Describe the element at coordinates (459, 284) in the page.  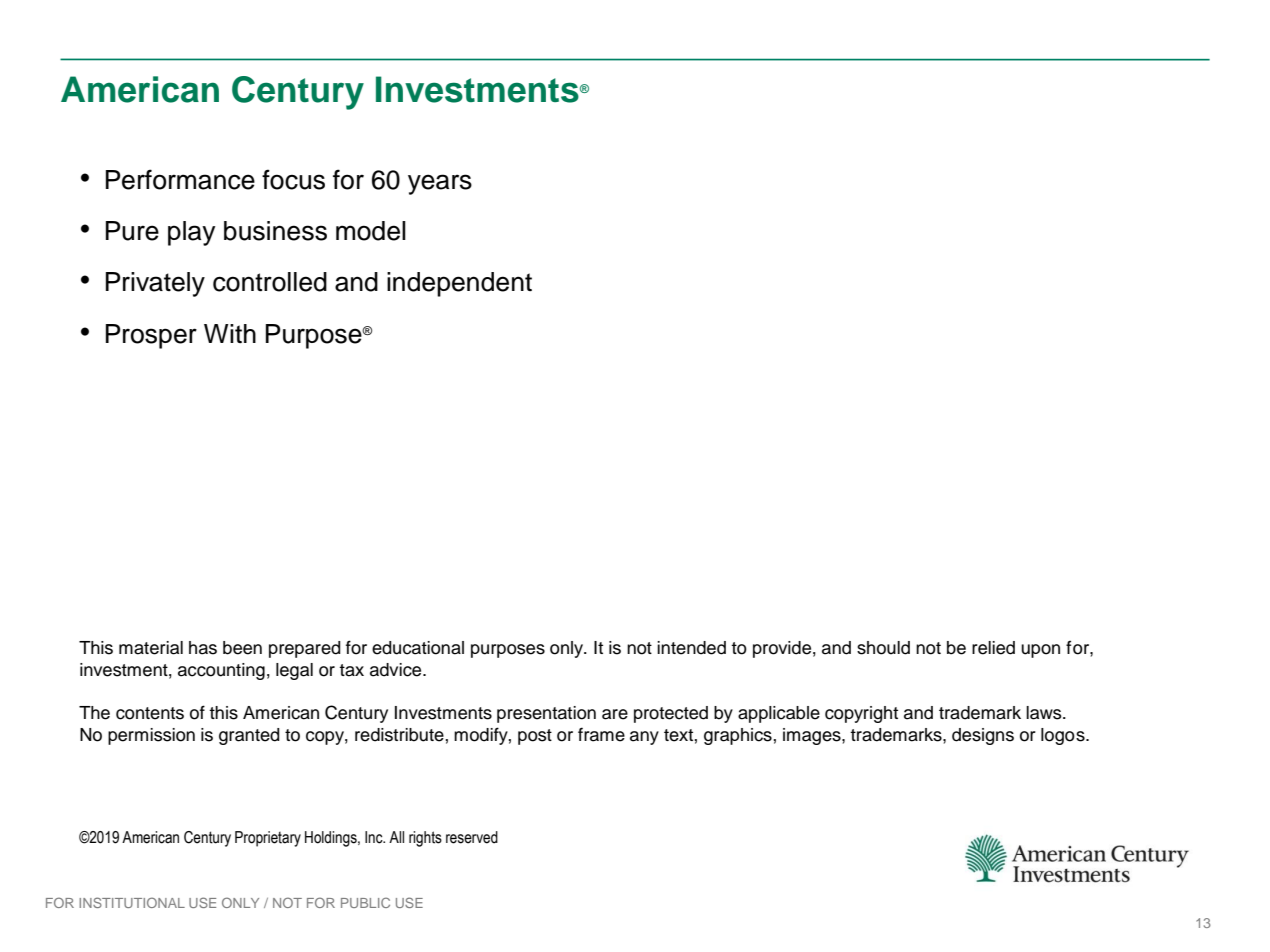
I see `independent` at that location.
